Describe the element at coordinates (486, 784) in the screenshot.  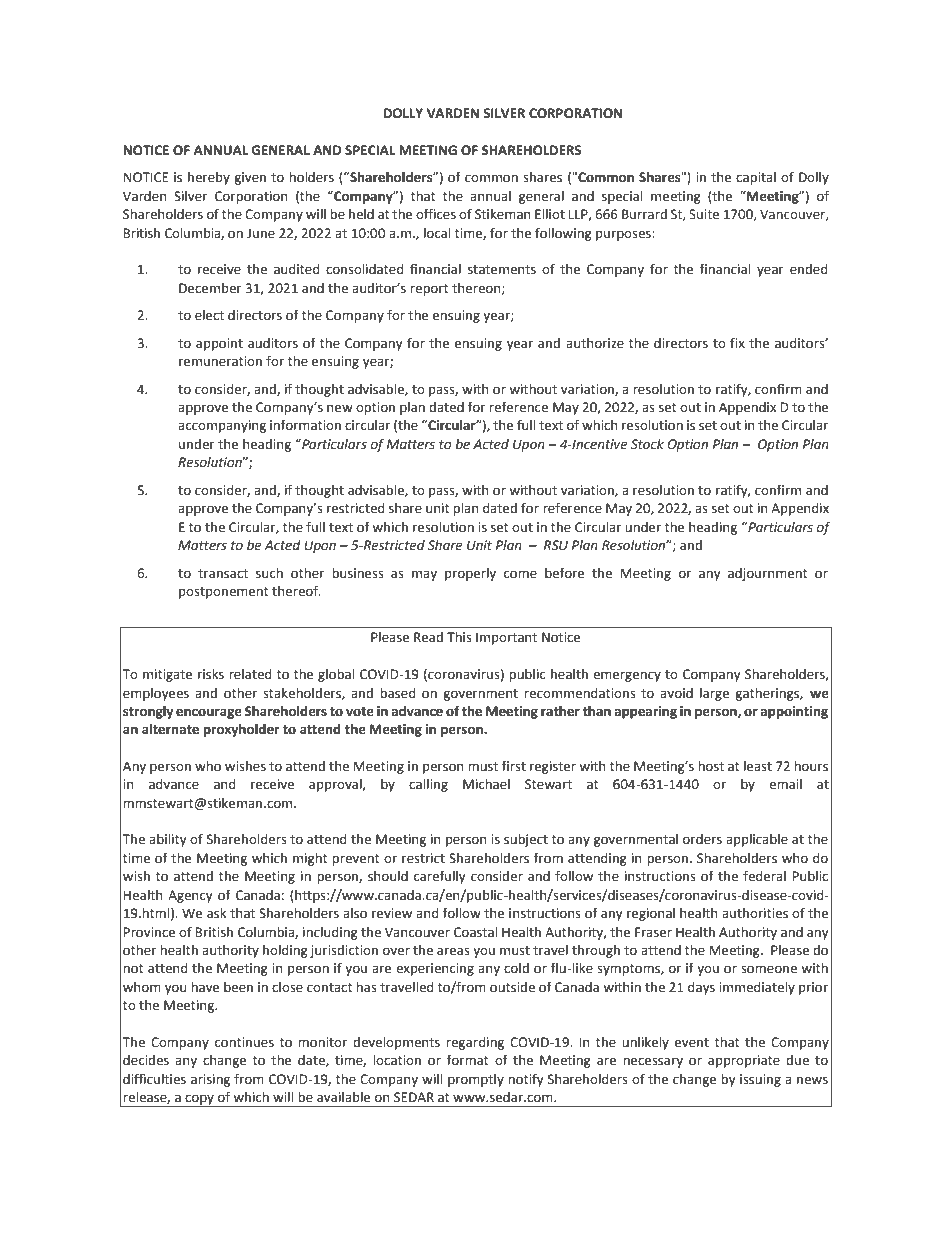
I see `Michael` at that location.
